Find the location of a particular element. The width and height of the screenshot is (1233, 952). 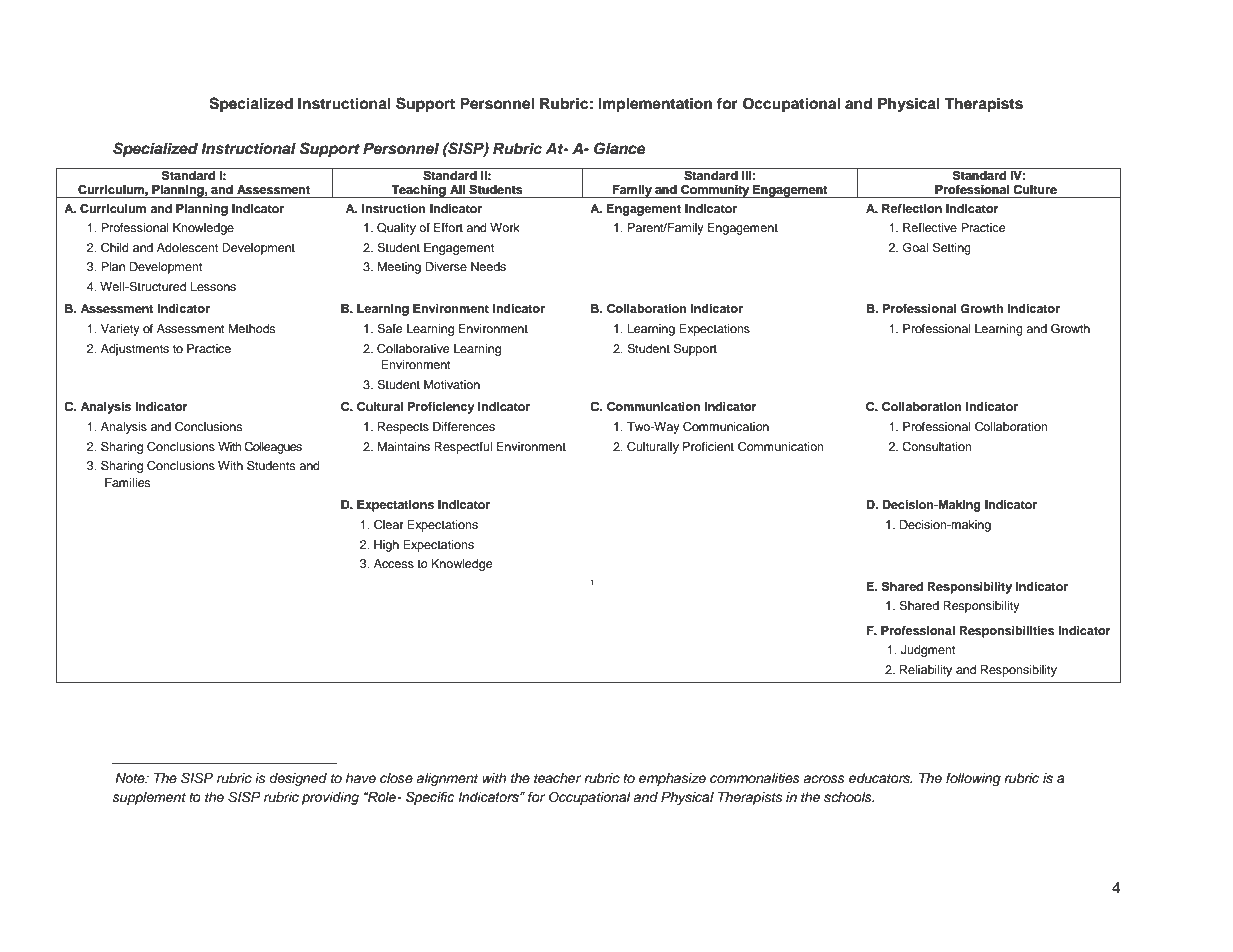

Culture is located at coordinates (1035, 190).
